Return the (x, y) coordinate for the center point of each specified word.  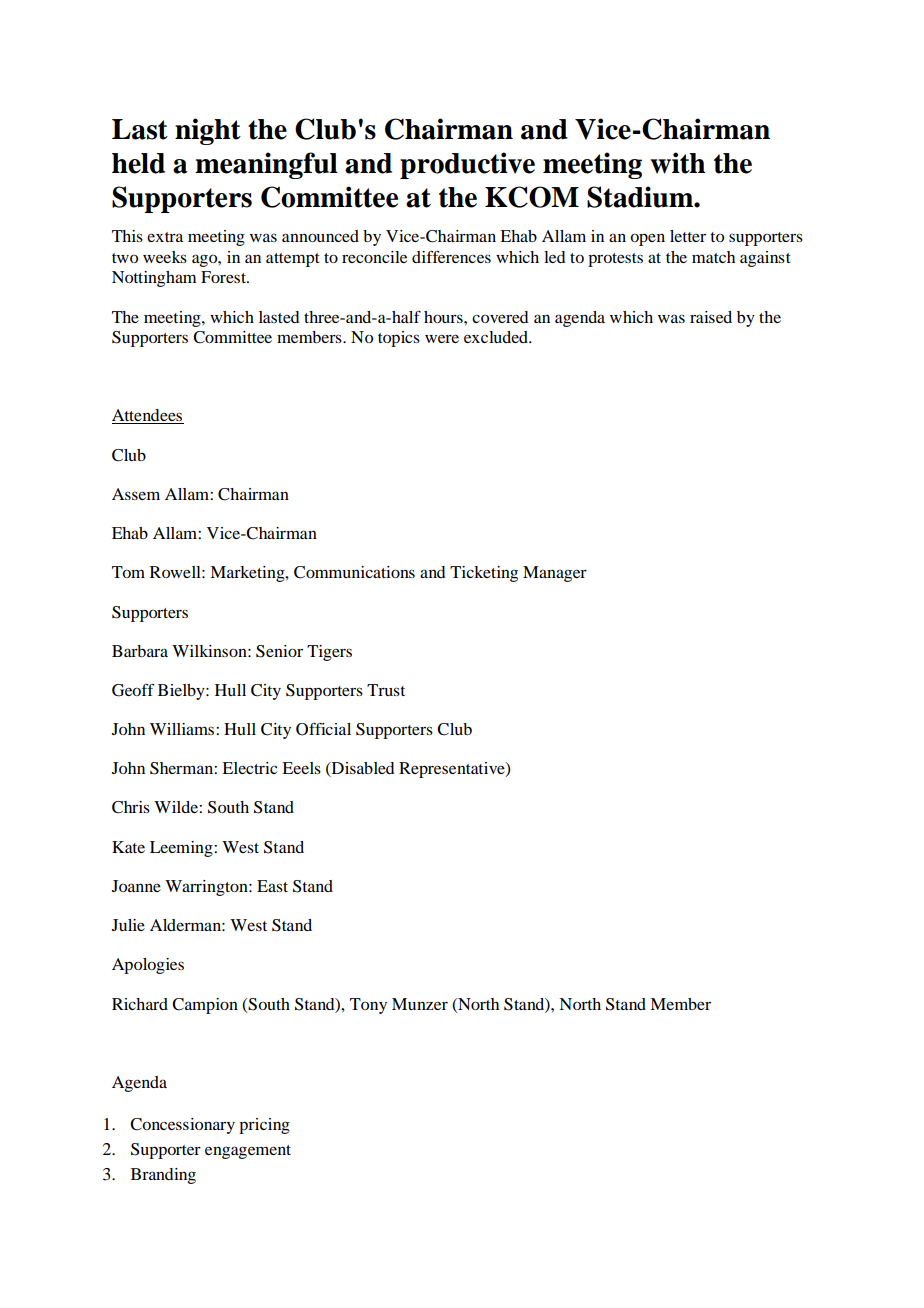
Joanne (136, 886)
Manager (555, 574)
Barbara (140, 651)
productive (467, 165)
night (208, 131)
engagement (248, 1152)
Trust (386, 690)
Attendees (148, 416)
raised (711, 317)
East (272, 886)
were (442, 338)
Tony (368, 1006)
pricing (264, 1126)
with (677, 163)
